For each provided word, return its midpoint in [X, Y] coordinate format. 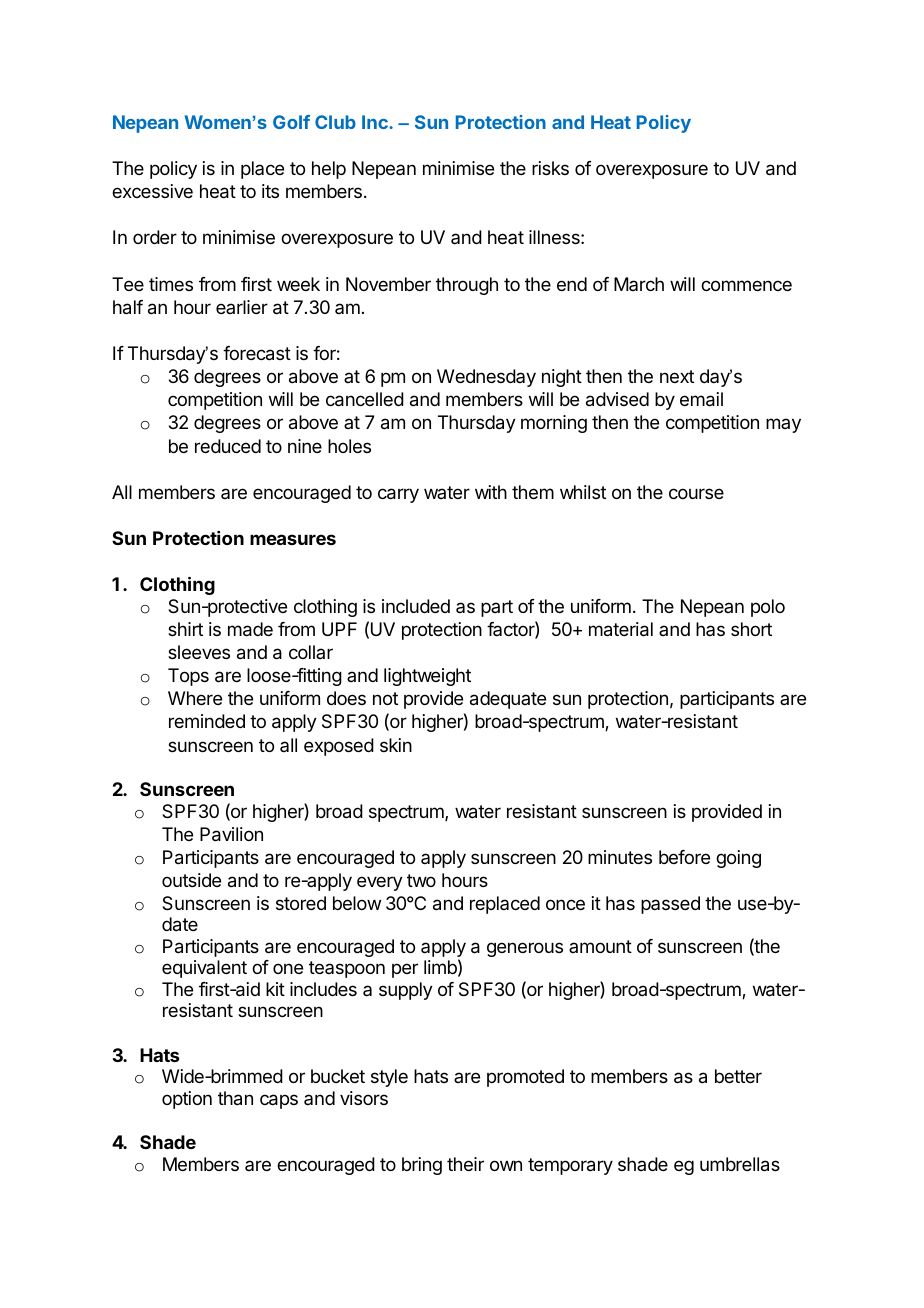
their [465, 1164]
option [187, 1100]
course [696, 493]
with [491, 492]
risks [550, 168]
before [684, 857]
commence [746, 285]
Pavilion [231, 834]
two [421, 880]
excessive [152, 191]
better [738, 1076]
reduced [228, 446]
